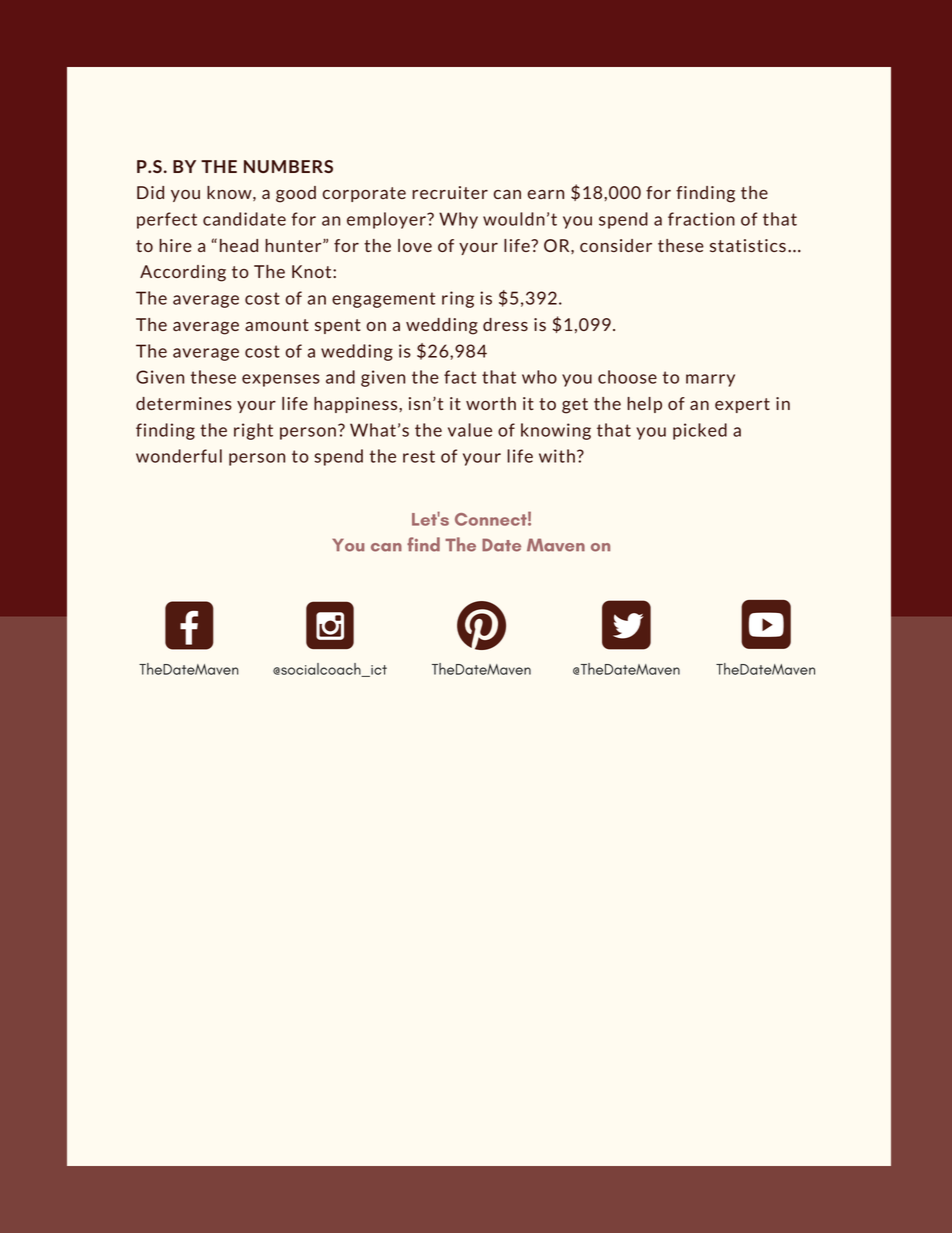 The width and height of the image is (952, 1233). Describe the element at coordinates (183, 273) in the image. I see `According` at that location.
